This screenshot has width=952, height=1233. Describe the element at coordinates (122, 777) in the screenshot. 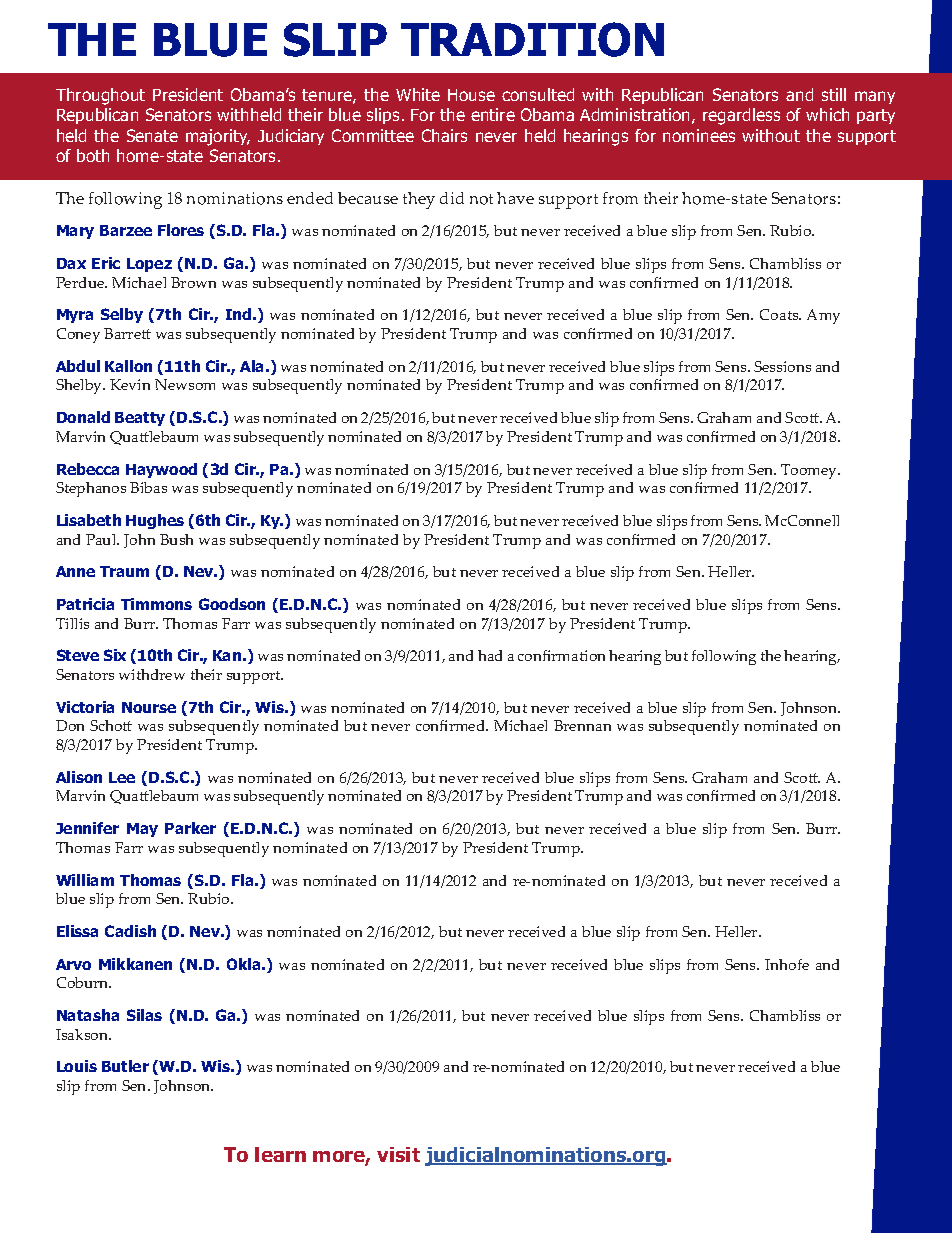

I see `Lee` at that location.
